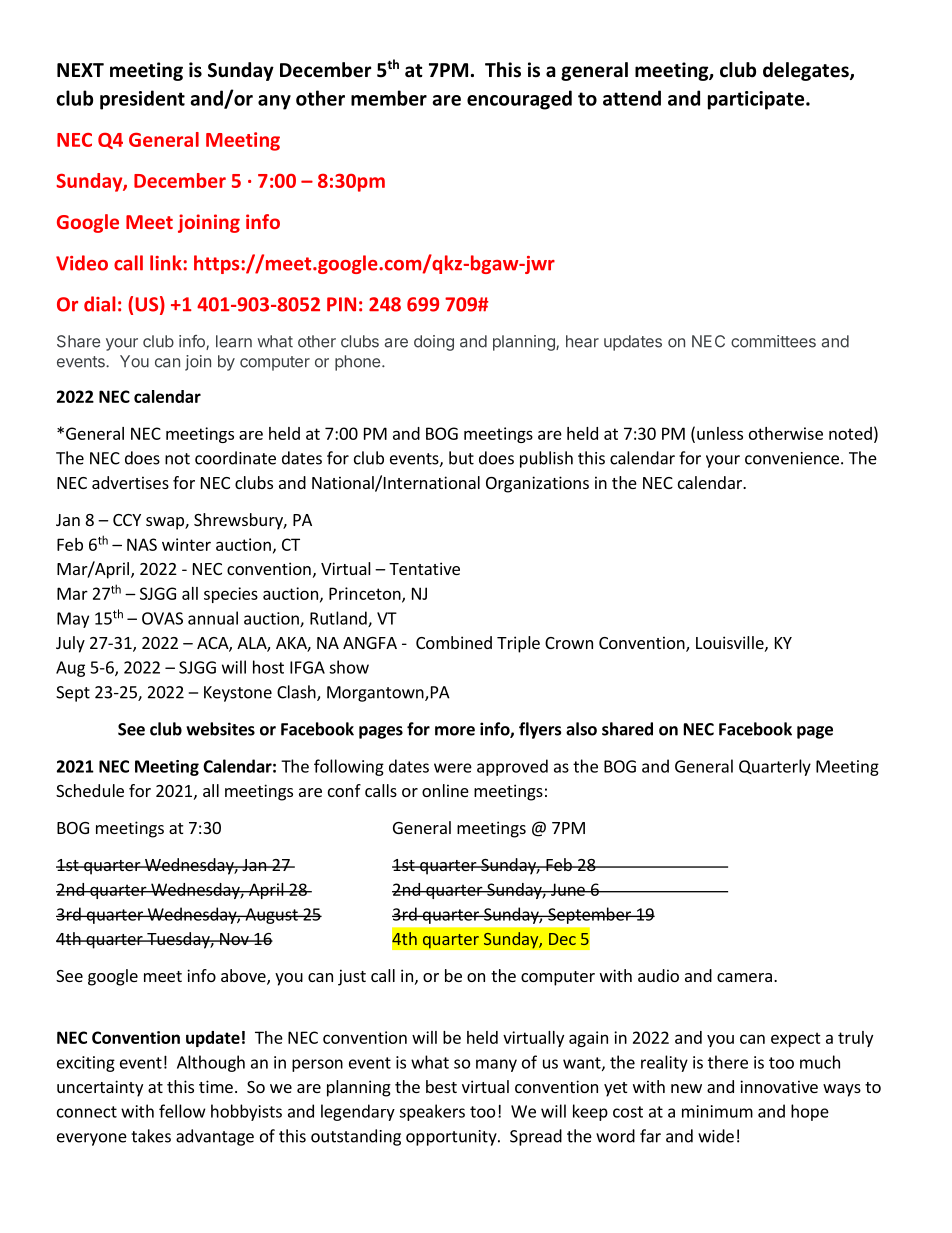  I want to click on fellow, so click(182, 1111).
